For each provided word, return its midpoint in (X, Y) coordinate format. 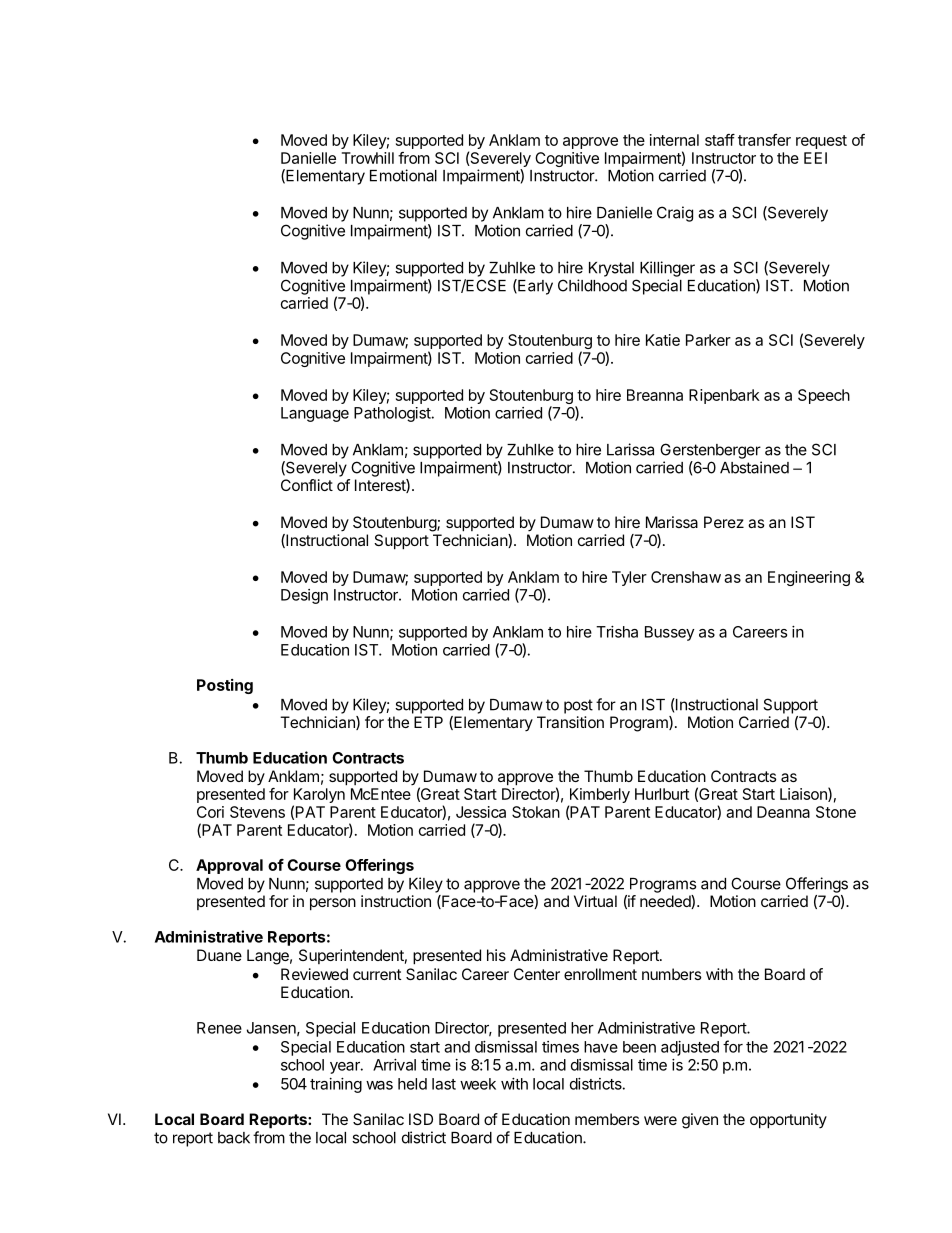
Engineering (809, 578)
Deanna (783, 812)
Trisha (617, 632)
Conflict (307, 485)
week (478, 1084)
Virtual (595, 901)
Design (304, 596)
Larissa (630, 449)
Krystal (611, 269)
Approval (229, 866)
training (336, 1085)
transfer (764, 140)
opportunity (788, 1121)
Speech (824, 396)
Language (315, 414)
